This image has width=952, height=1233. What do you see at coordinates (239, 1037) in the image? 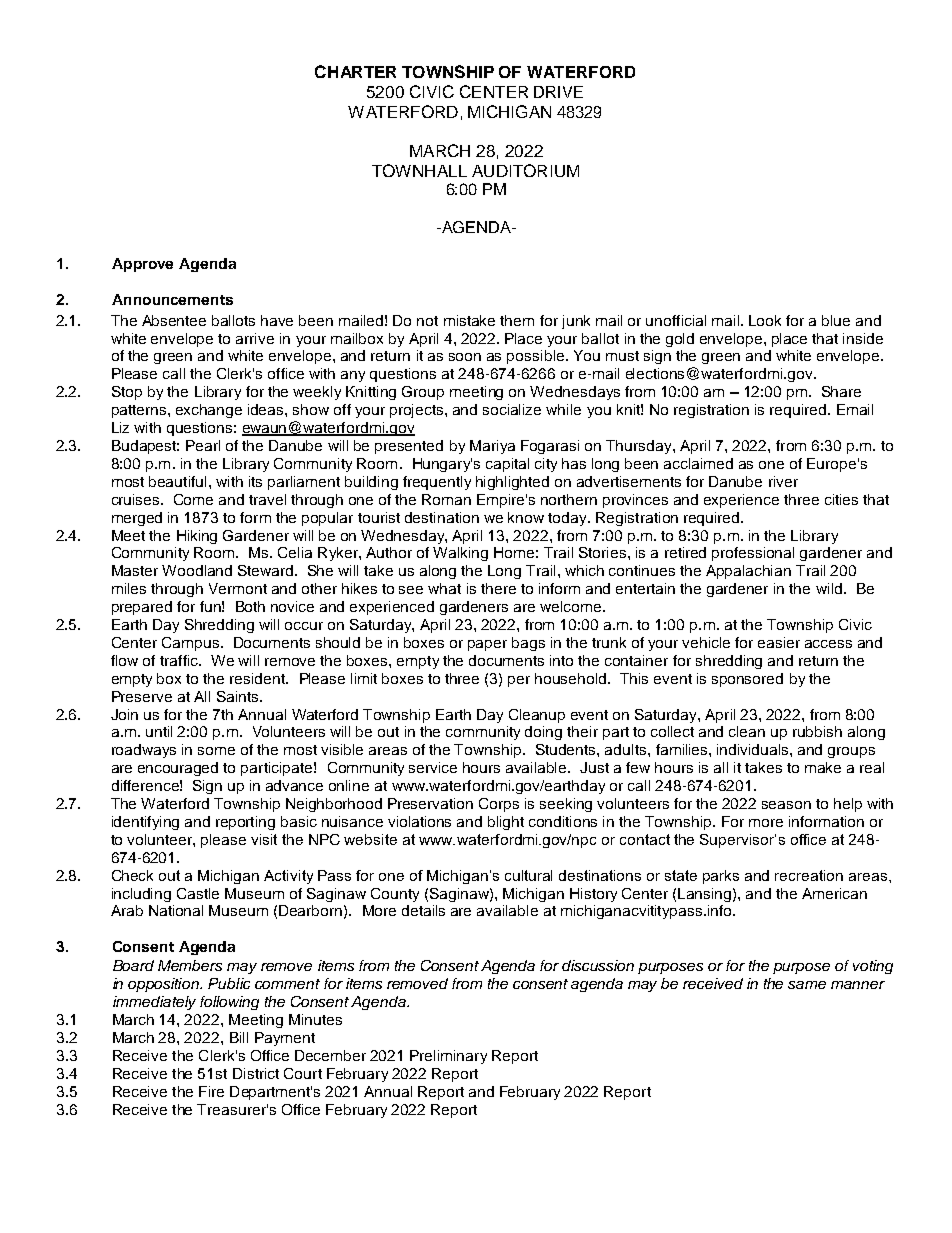
I see `Bill` at bounding box center [239, 1037].
